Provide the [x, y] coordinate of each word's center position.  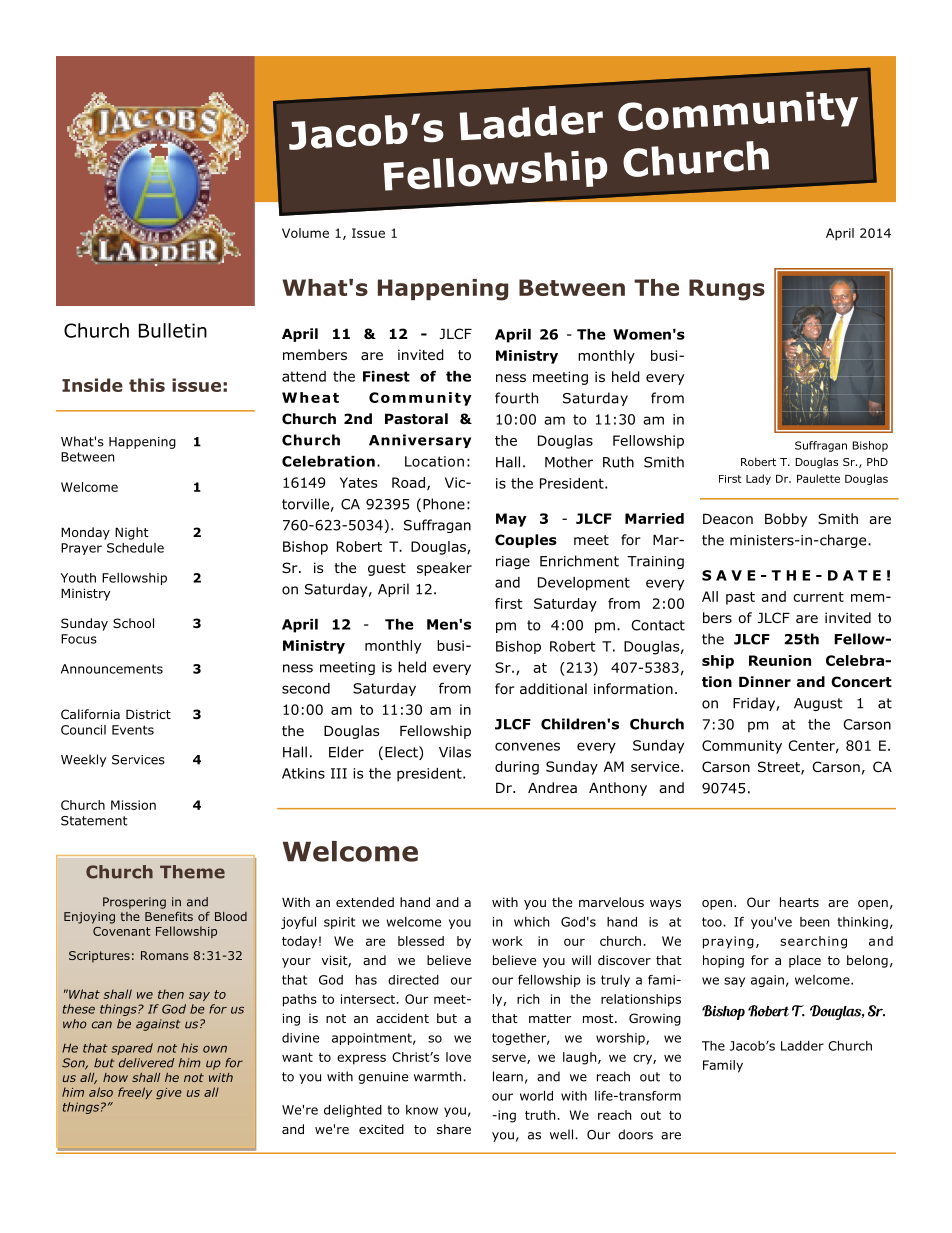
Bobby [786, 520]
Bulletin [173, 330]
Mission [133, 805]
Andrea [552, 787]
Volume [305, 233]
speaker [444, 569]
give [169, 1093]
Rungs [727, 290]
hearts [799, 902]
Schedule [135, 548]
